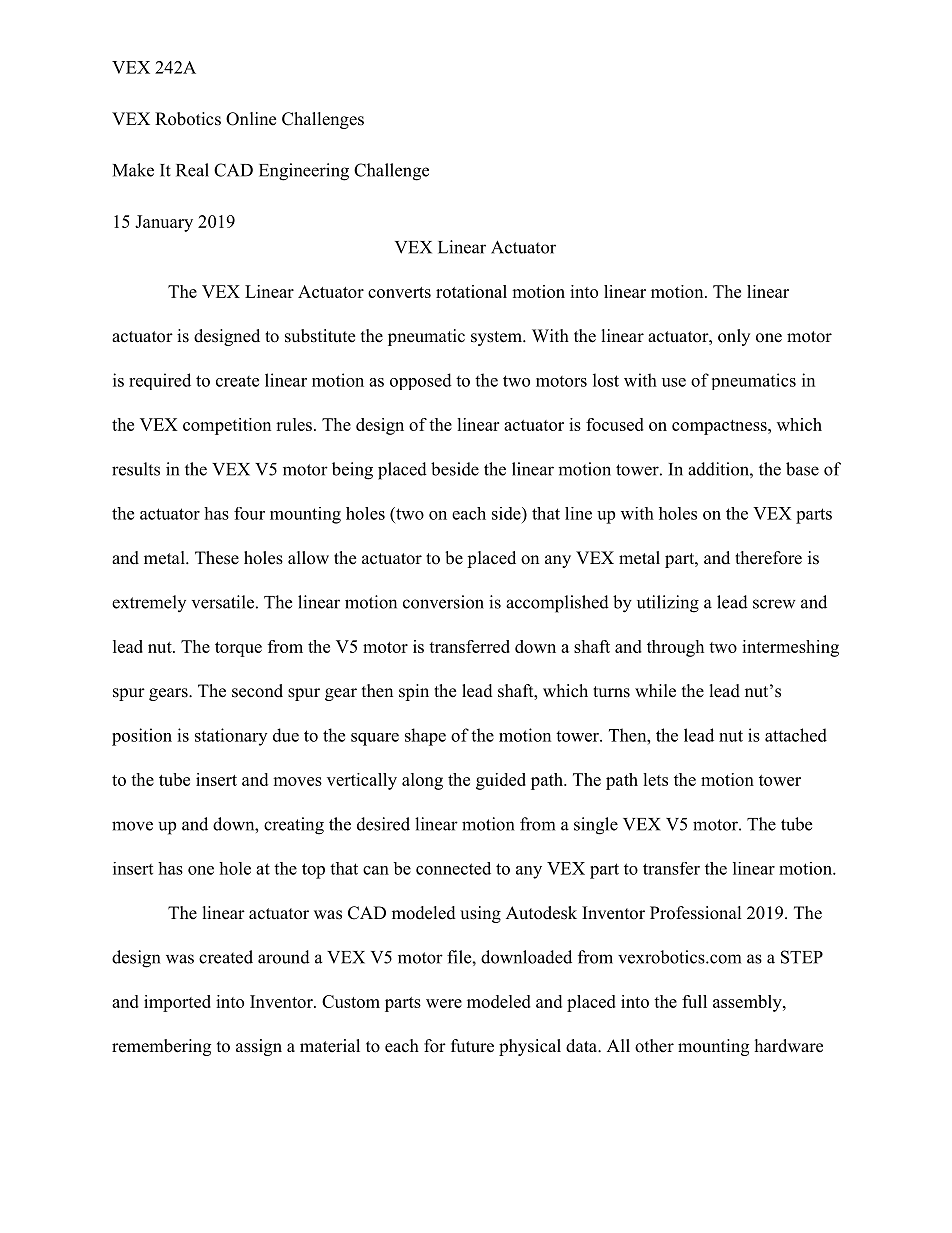  What do you see at coordinates (227, 426) in the page?
I see `competition` at bounding box center [227, 426].
